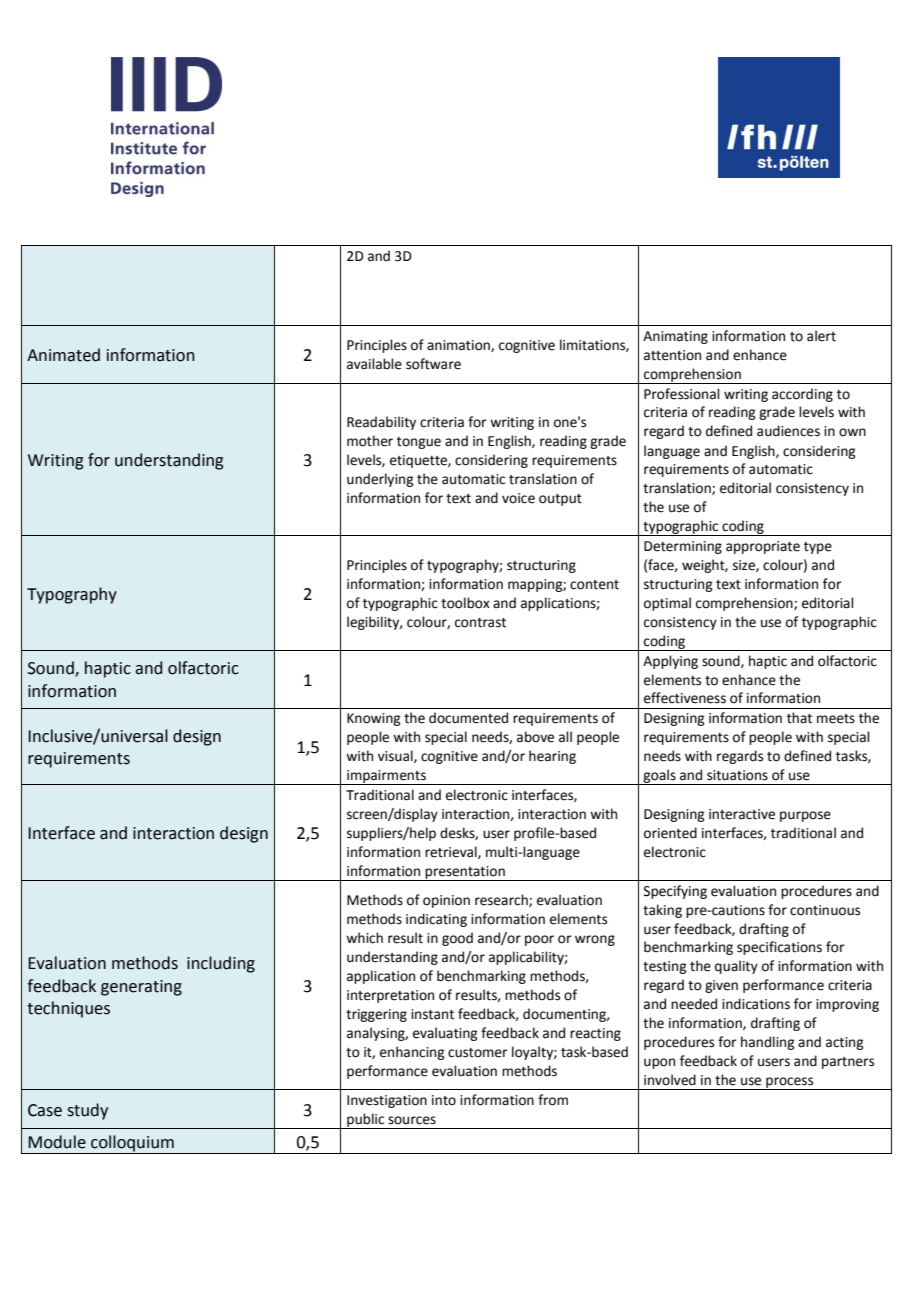 The width and height of the screenshot is (924, 1308). What do you see at coordinates (799, 718) in the screenshot?
I see `that` at bounding box center [799, 718].
